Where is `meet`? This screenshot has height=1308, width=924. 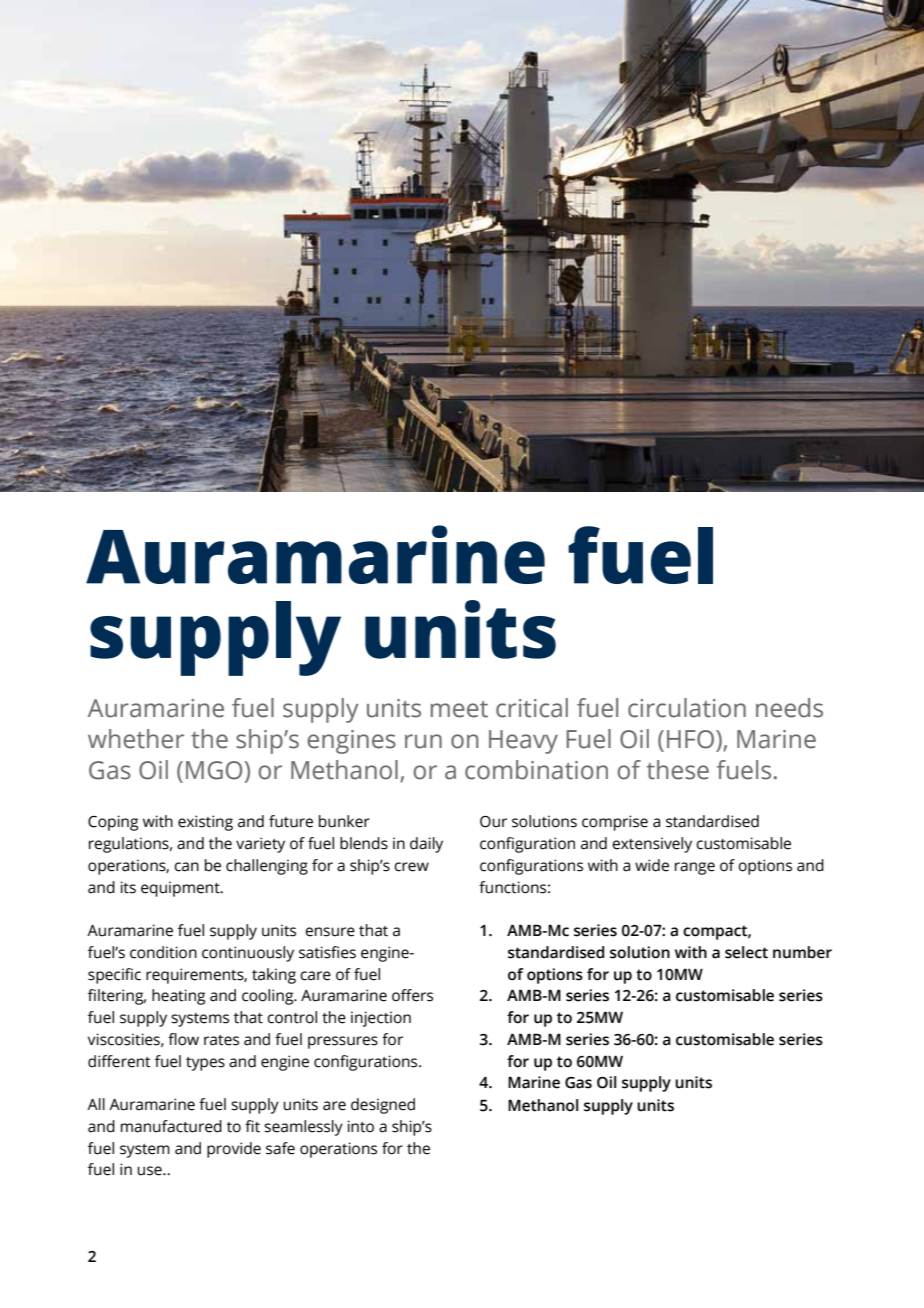
meet is located at coordinates (459, 709).
